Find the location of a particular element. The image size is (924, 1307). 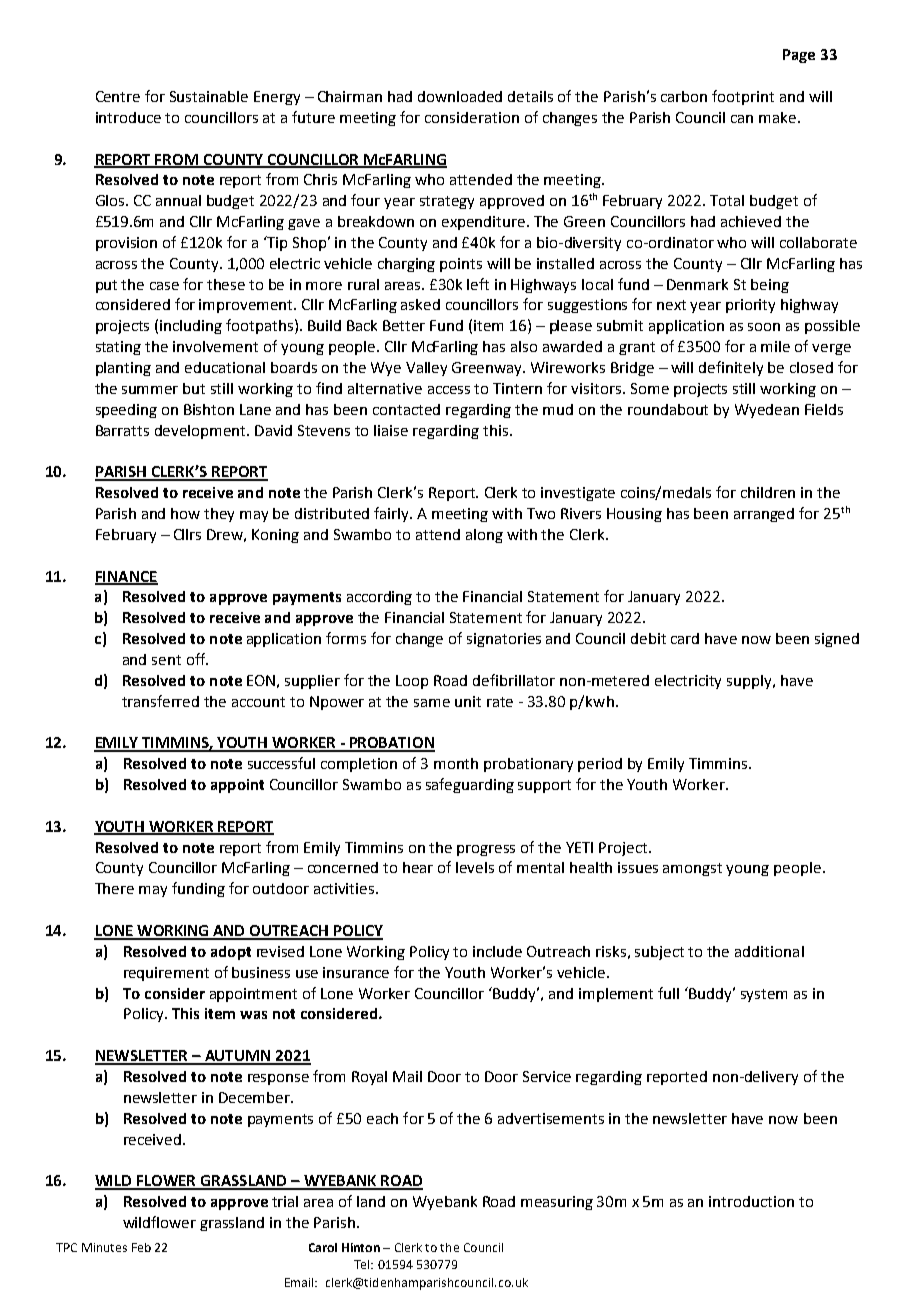

Minutes is located at coordinates (104, 1247).
